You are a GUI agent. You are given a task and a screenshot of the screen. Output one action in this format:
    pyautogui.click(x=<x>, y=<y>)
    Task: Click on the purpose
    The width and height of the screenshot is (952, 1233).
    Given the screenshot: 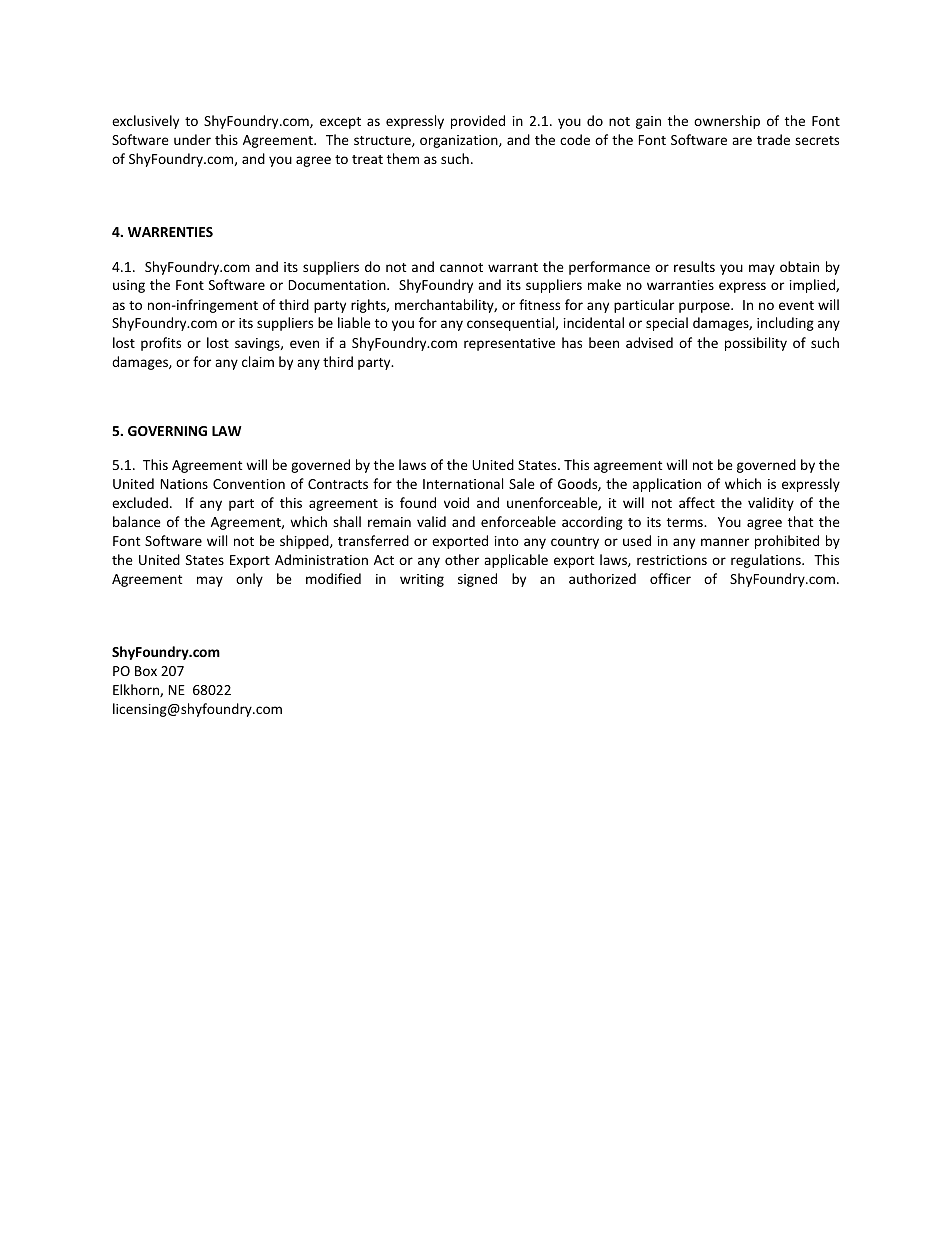 What is the action you would take?
    pyautogui.click(x=705, y=307)
